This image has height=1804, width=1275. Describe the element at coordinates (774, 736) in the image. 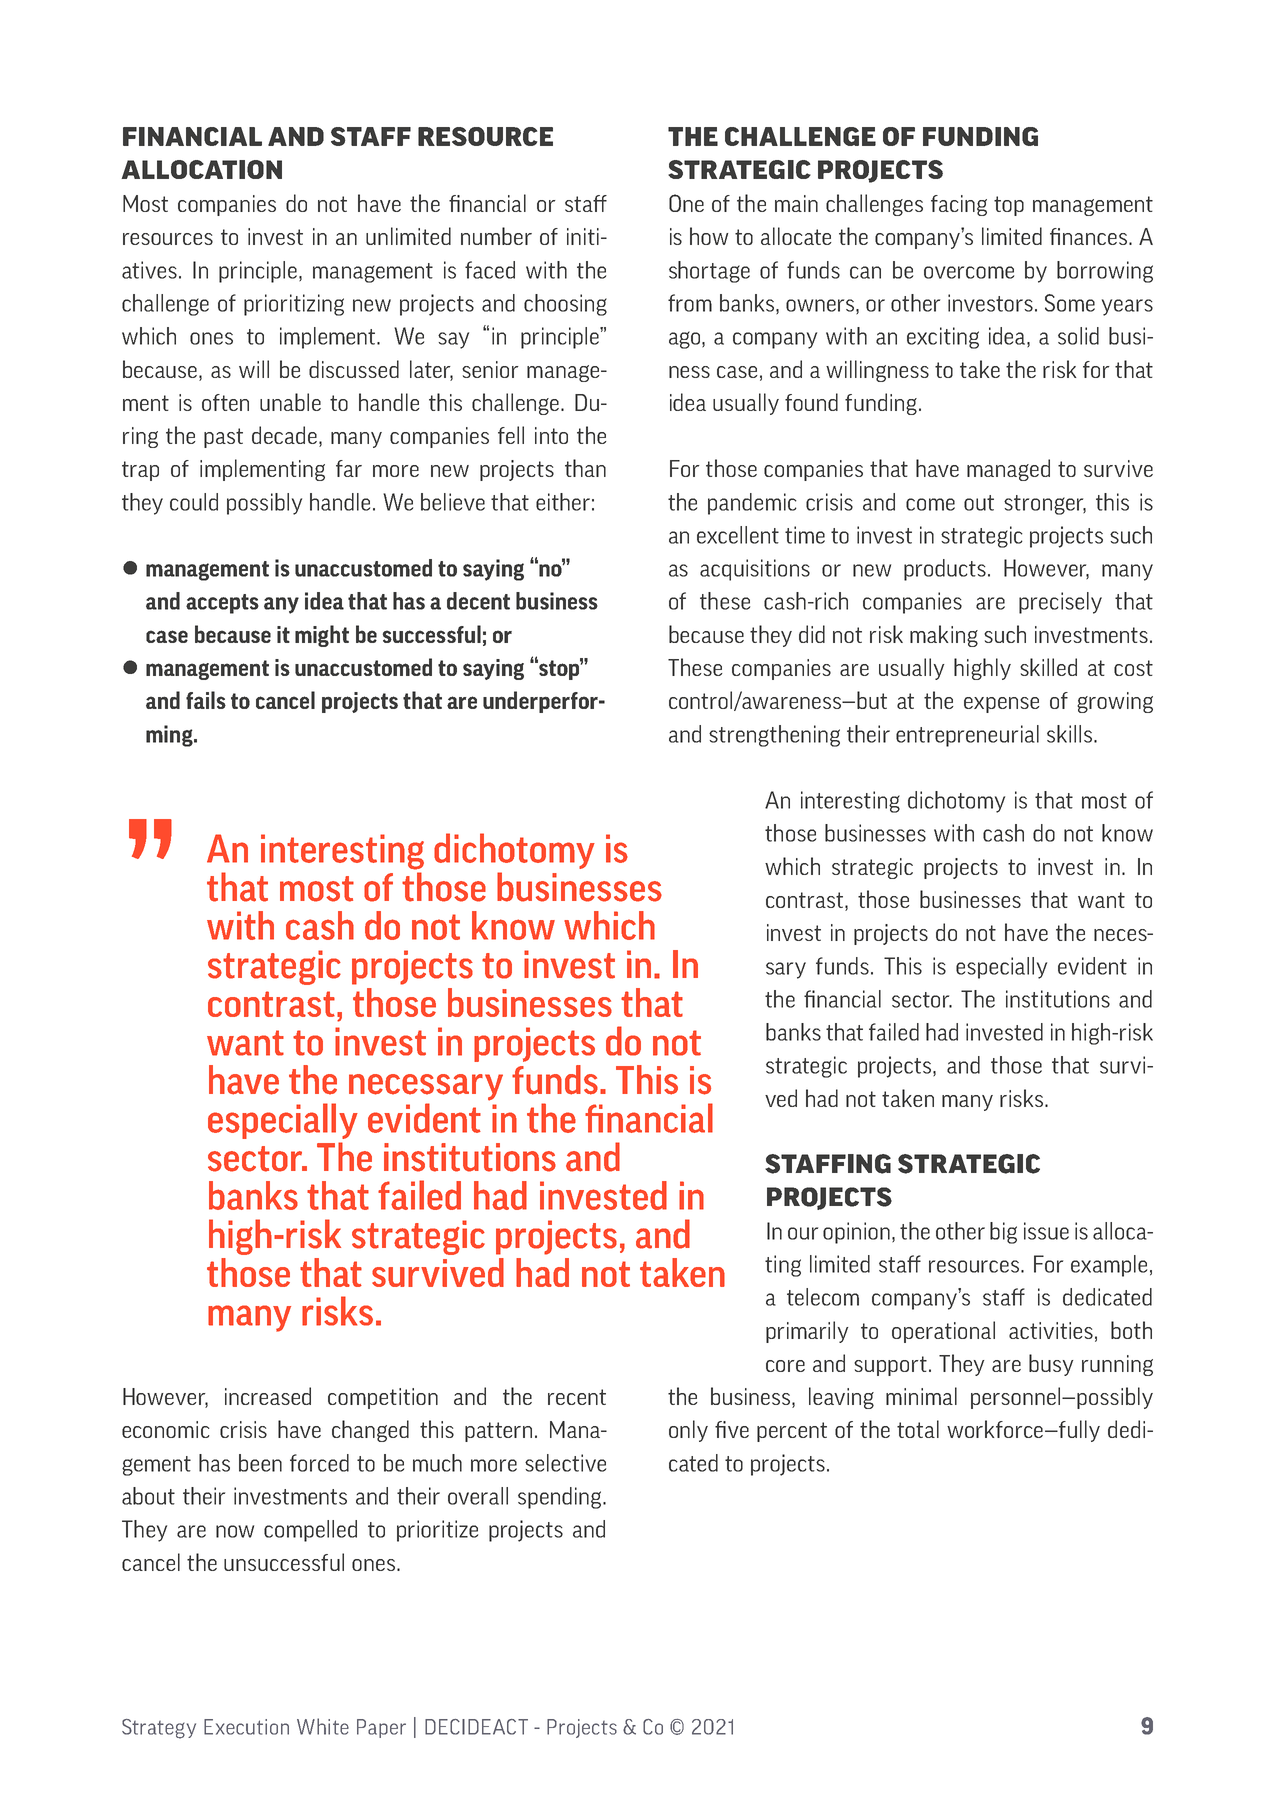

I see `strengthening` at that location.
